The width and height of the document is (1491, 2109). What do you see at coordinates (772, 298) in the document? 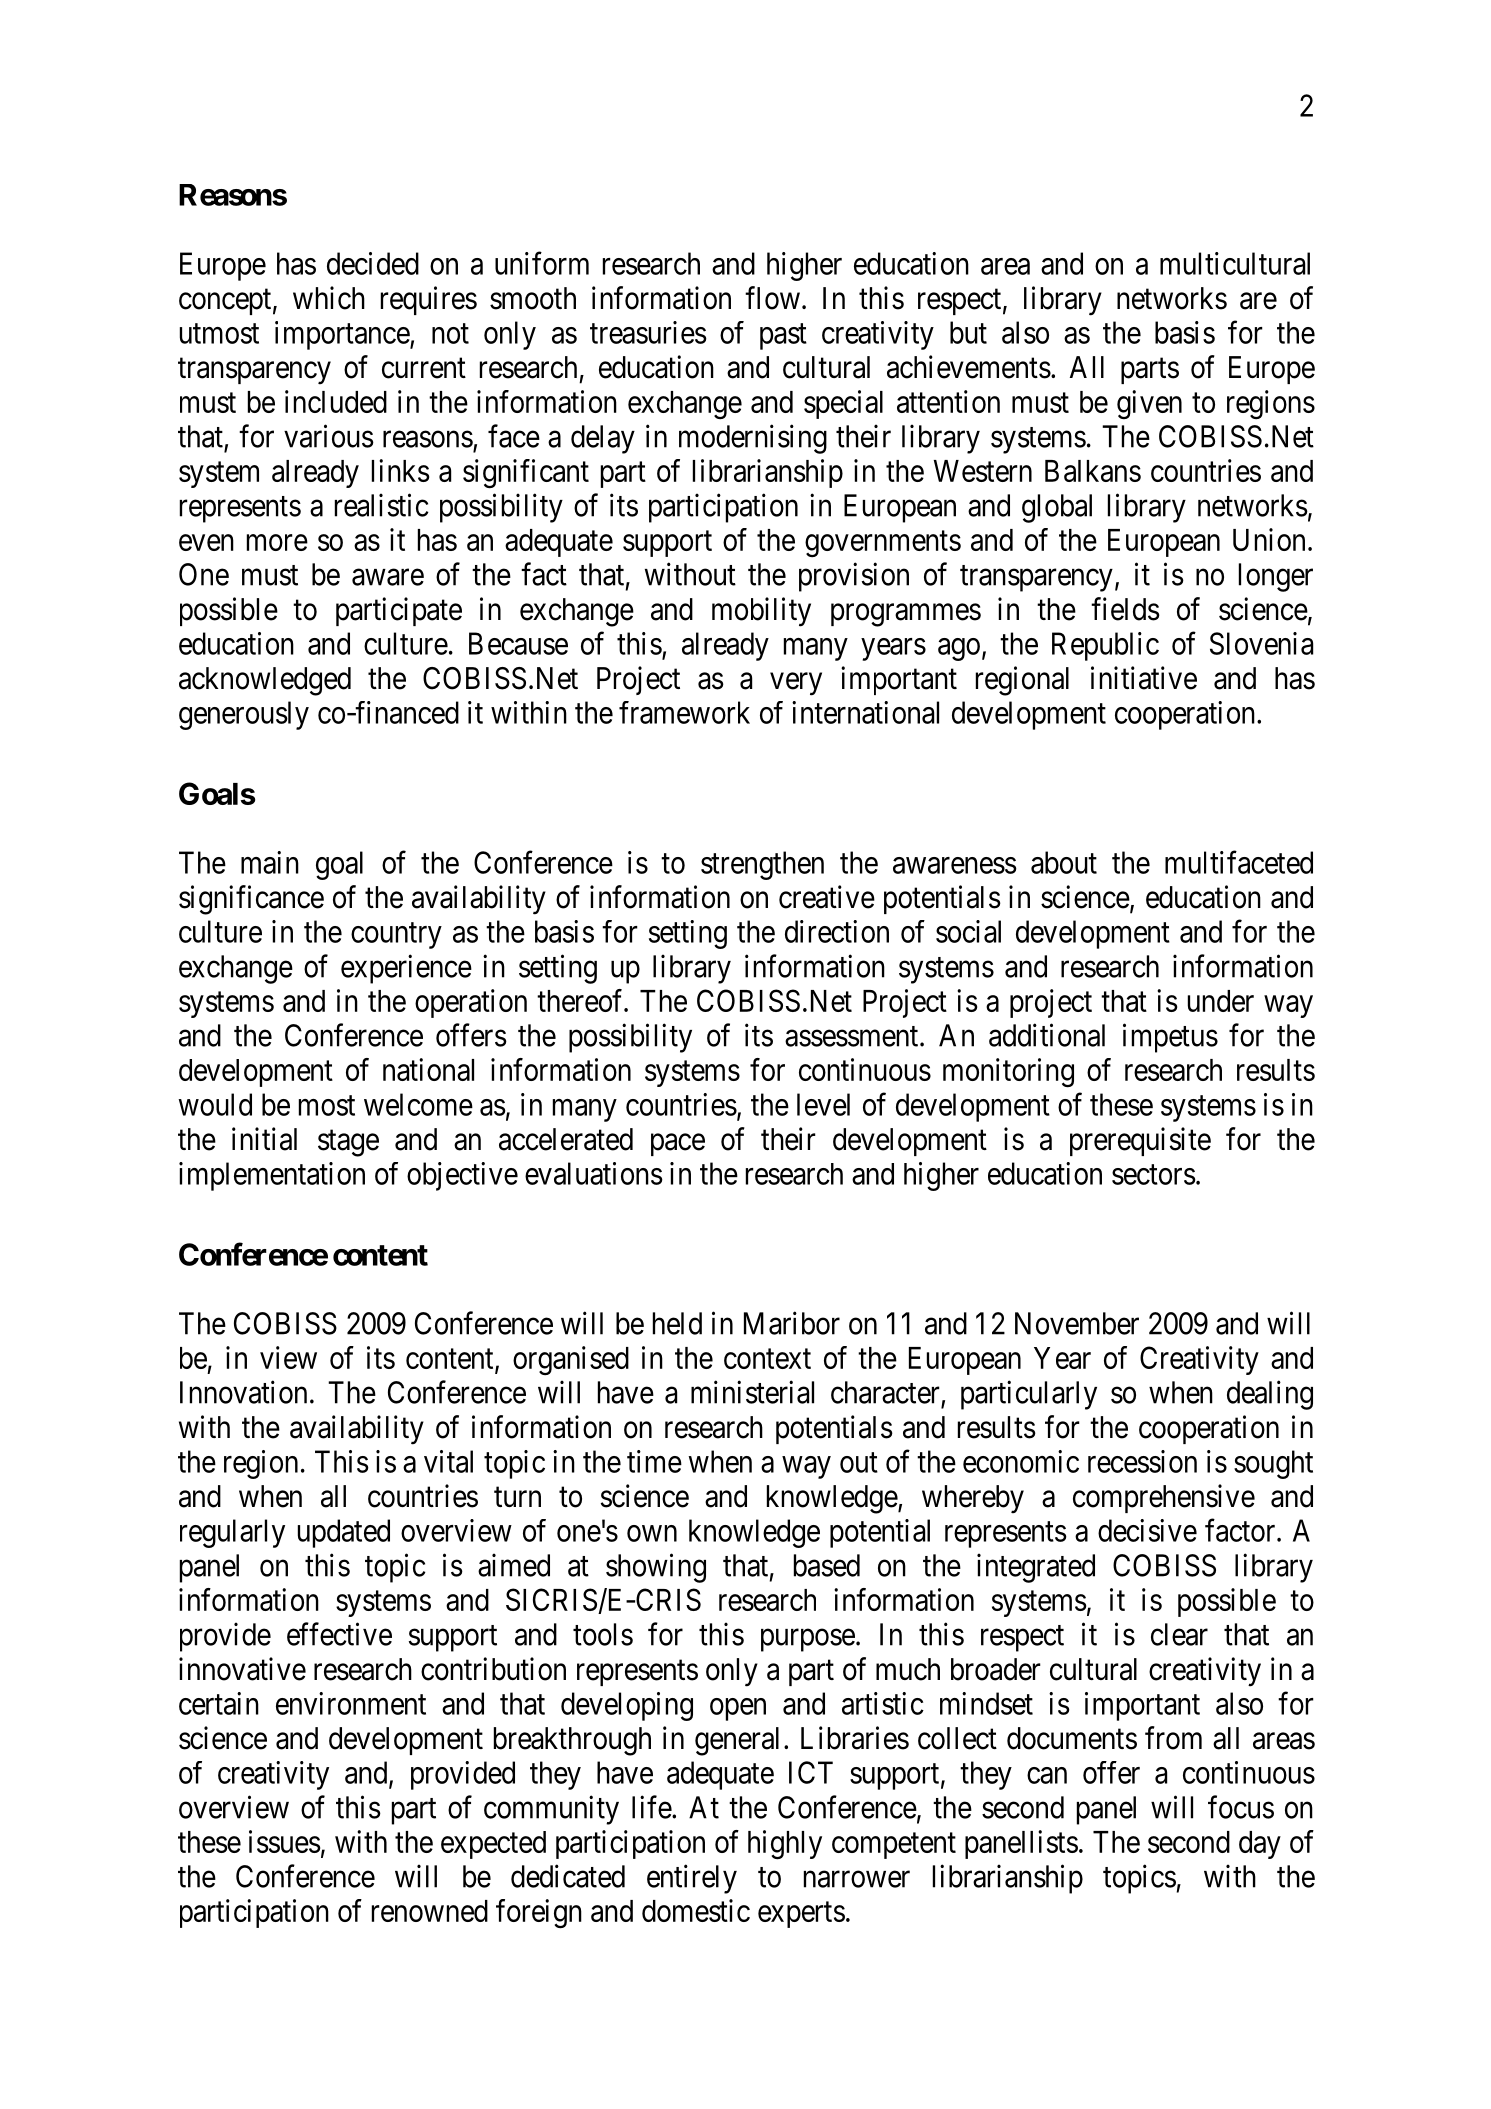
I see `flow` at bounding box center [772, 298].
